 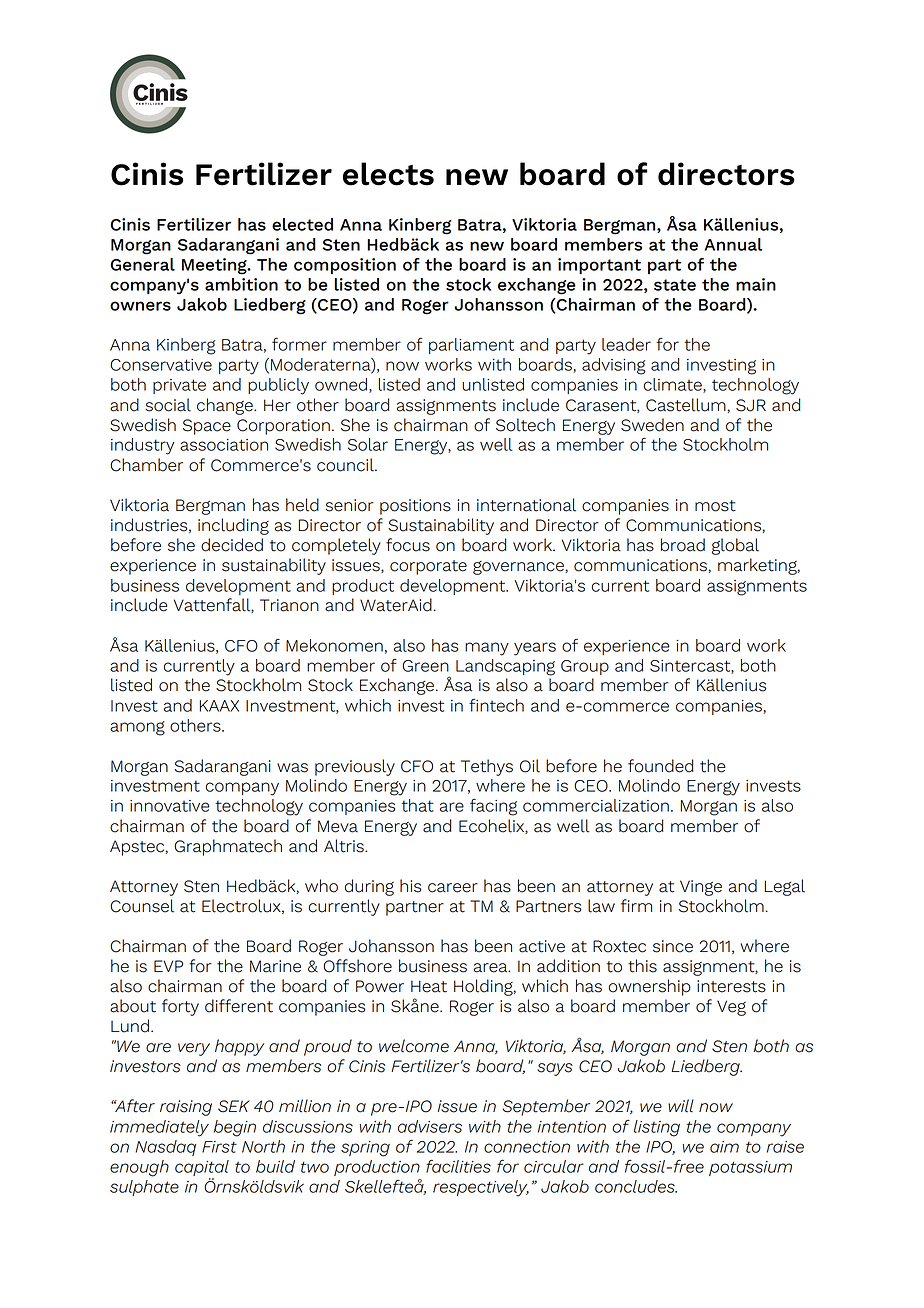 What do you see at coordinates (724, 1147) in the screenshot?
I see `aim` at bounding box center [724, 1147].
